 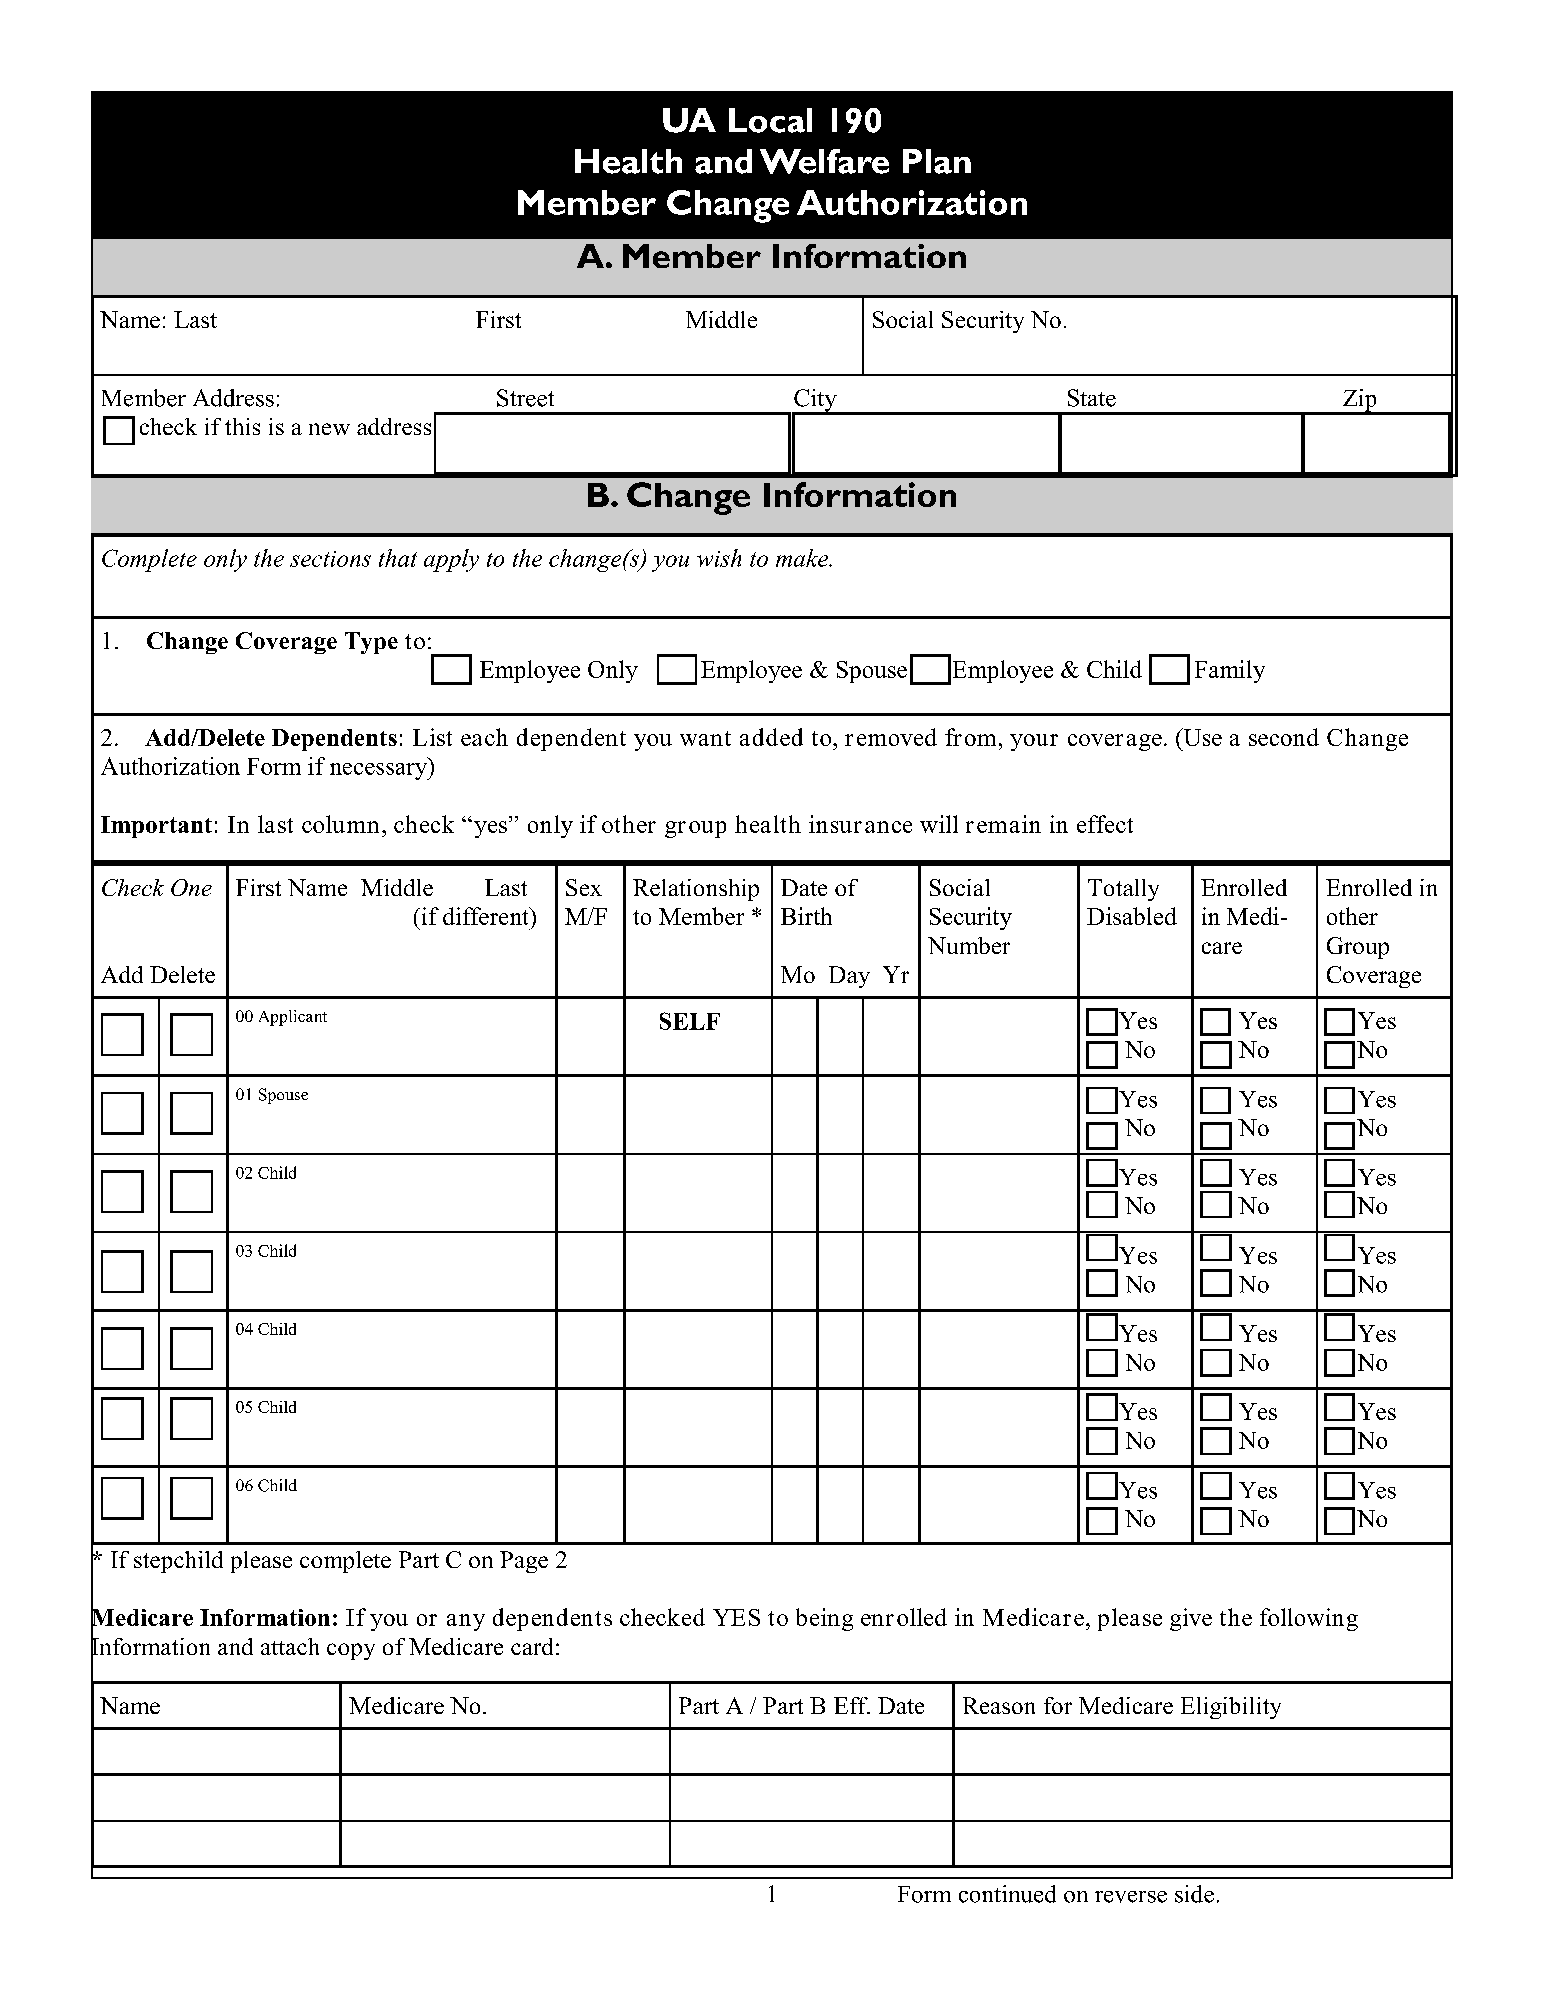 I want to click on new, so click(x=329, y=429).
